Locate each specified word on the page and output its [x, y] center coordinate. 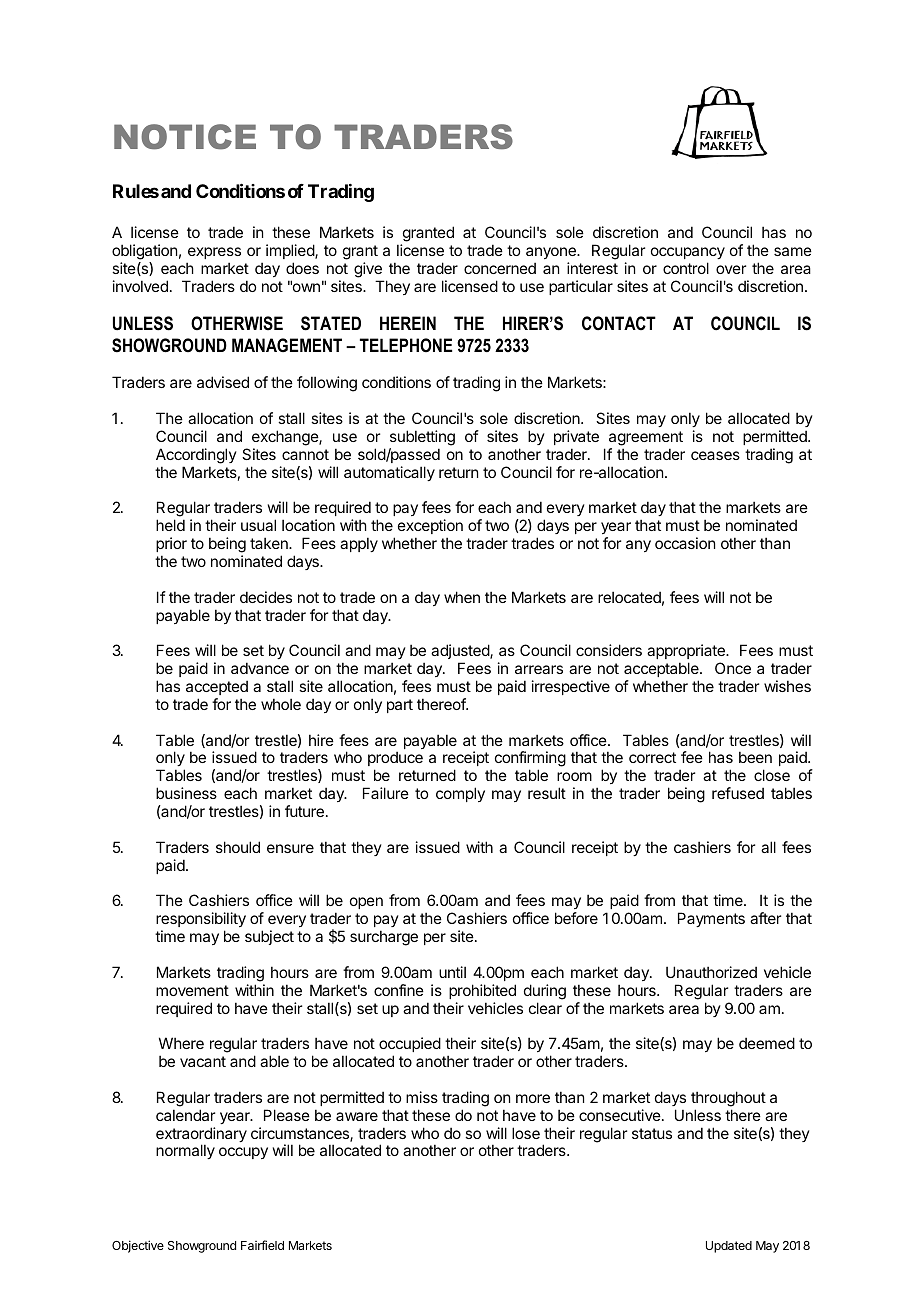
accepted [217, 687]
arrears [539, 669]
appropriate [687, 651]
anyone [552, 253]
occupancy [688, 253]
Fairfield [262, 1245]
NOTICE [185, 137]
